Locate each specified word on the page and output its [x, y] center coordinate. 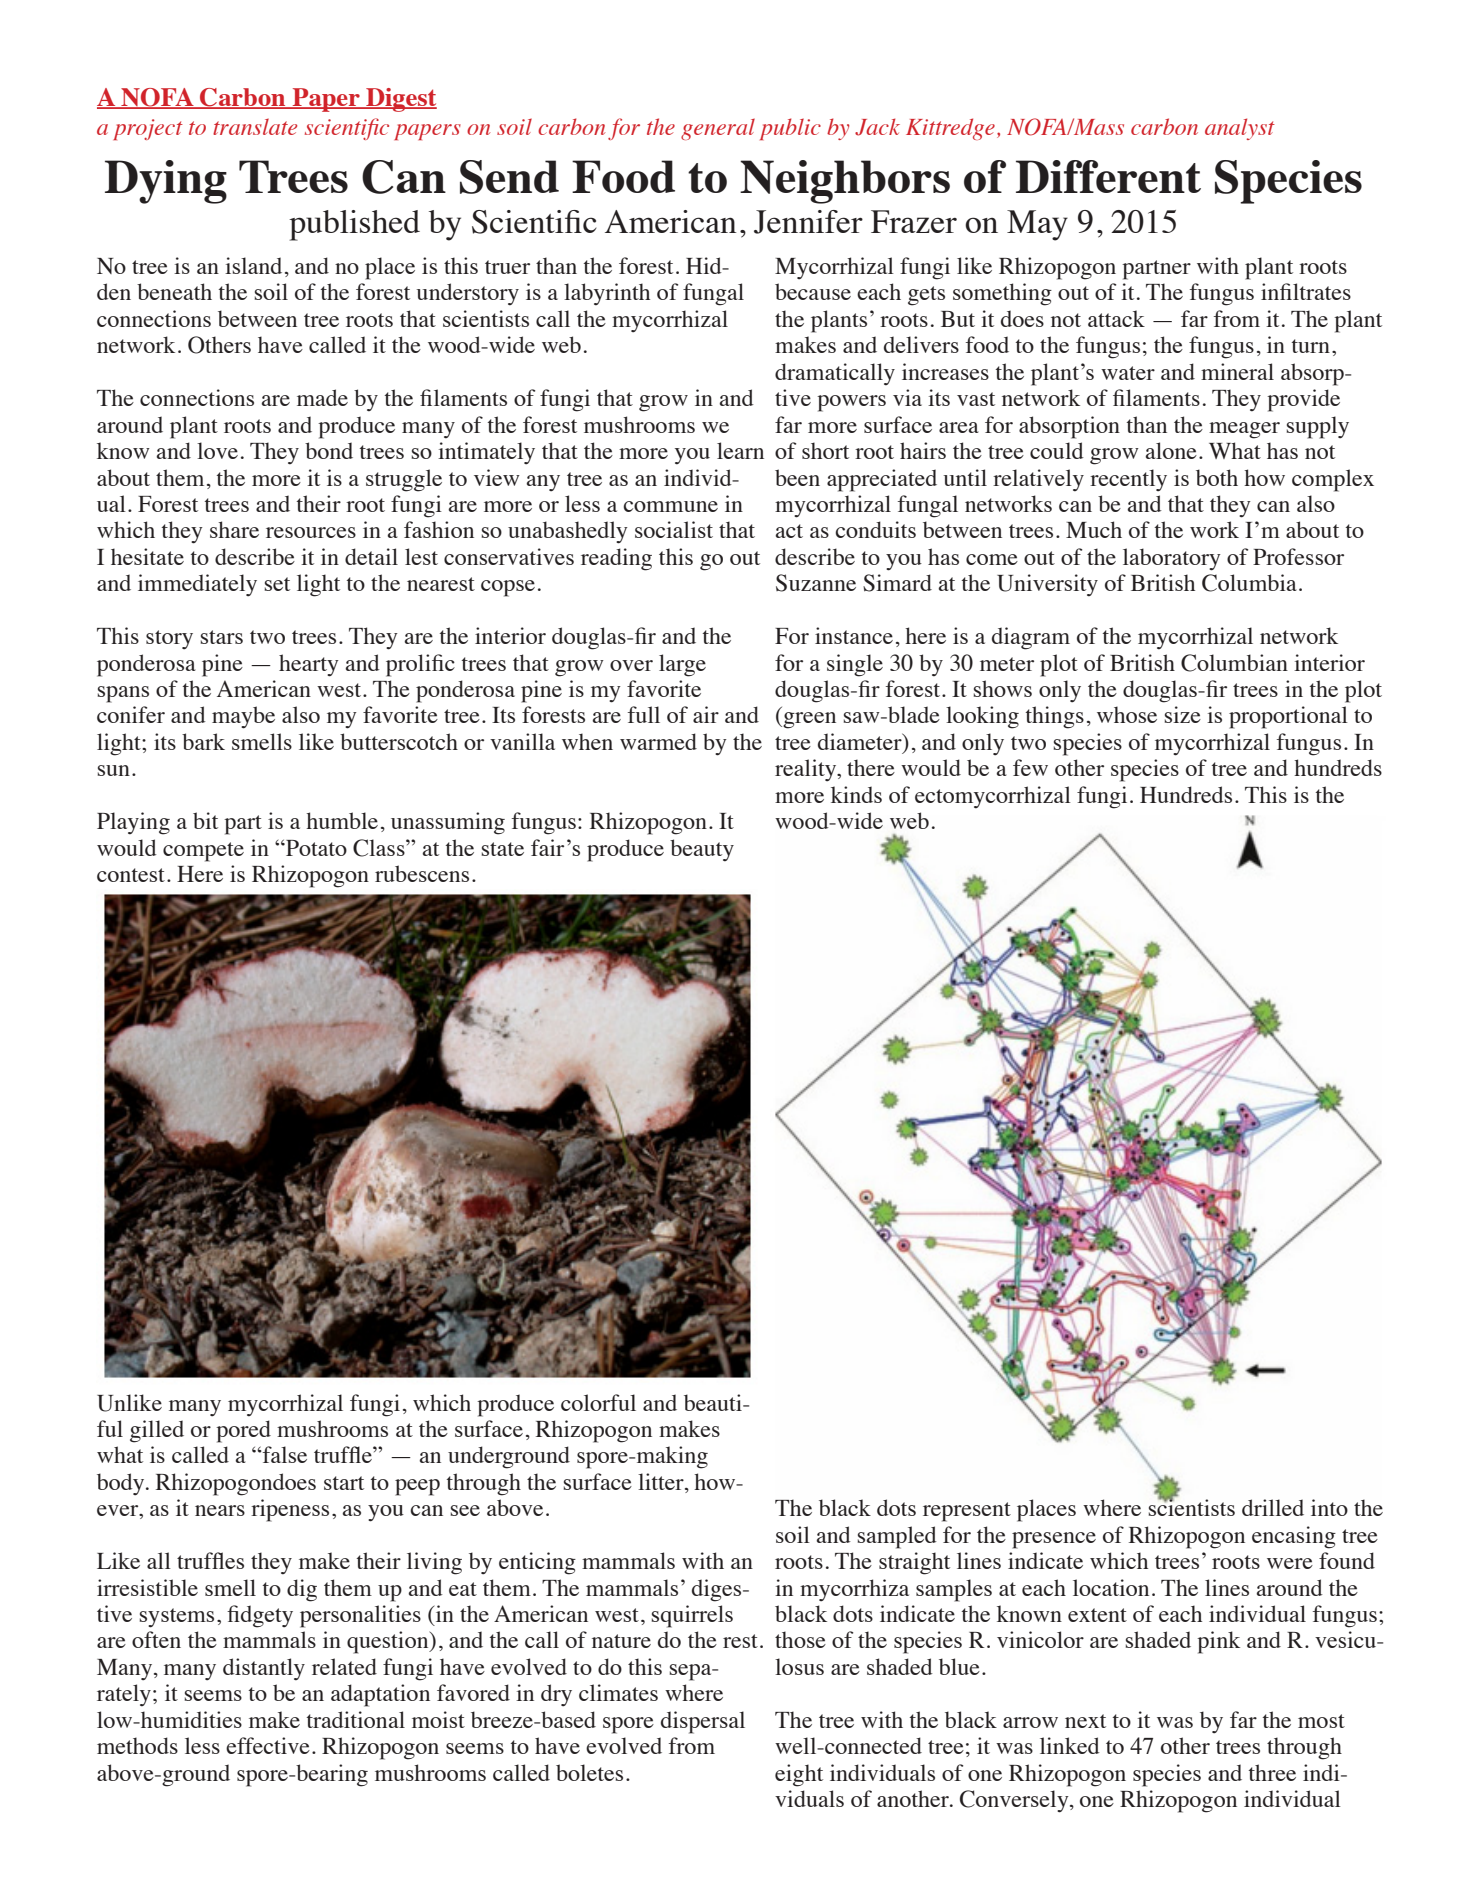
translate [255, 126]
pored [243, 1431]
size [1183, 714]
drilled [1273, 1507]
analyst [1240, 129]
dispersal [703, 1722]
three [1272, 1772]
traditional [356, 1719]
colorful [598, 1402]
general [718, 129]
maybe [243, 717]
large [682, 665]
